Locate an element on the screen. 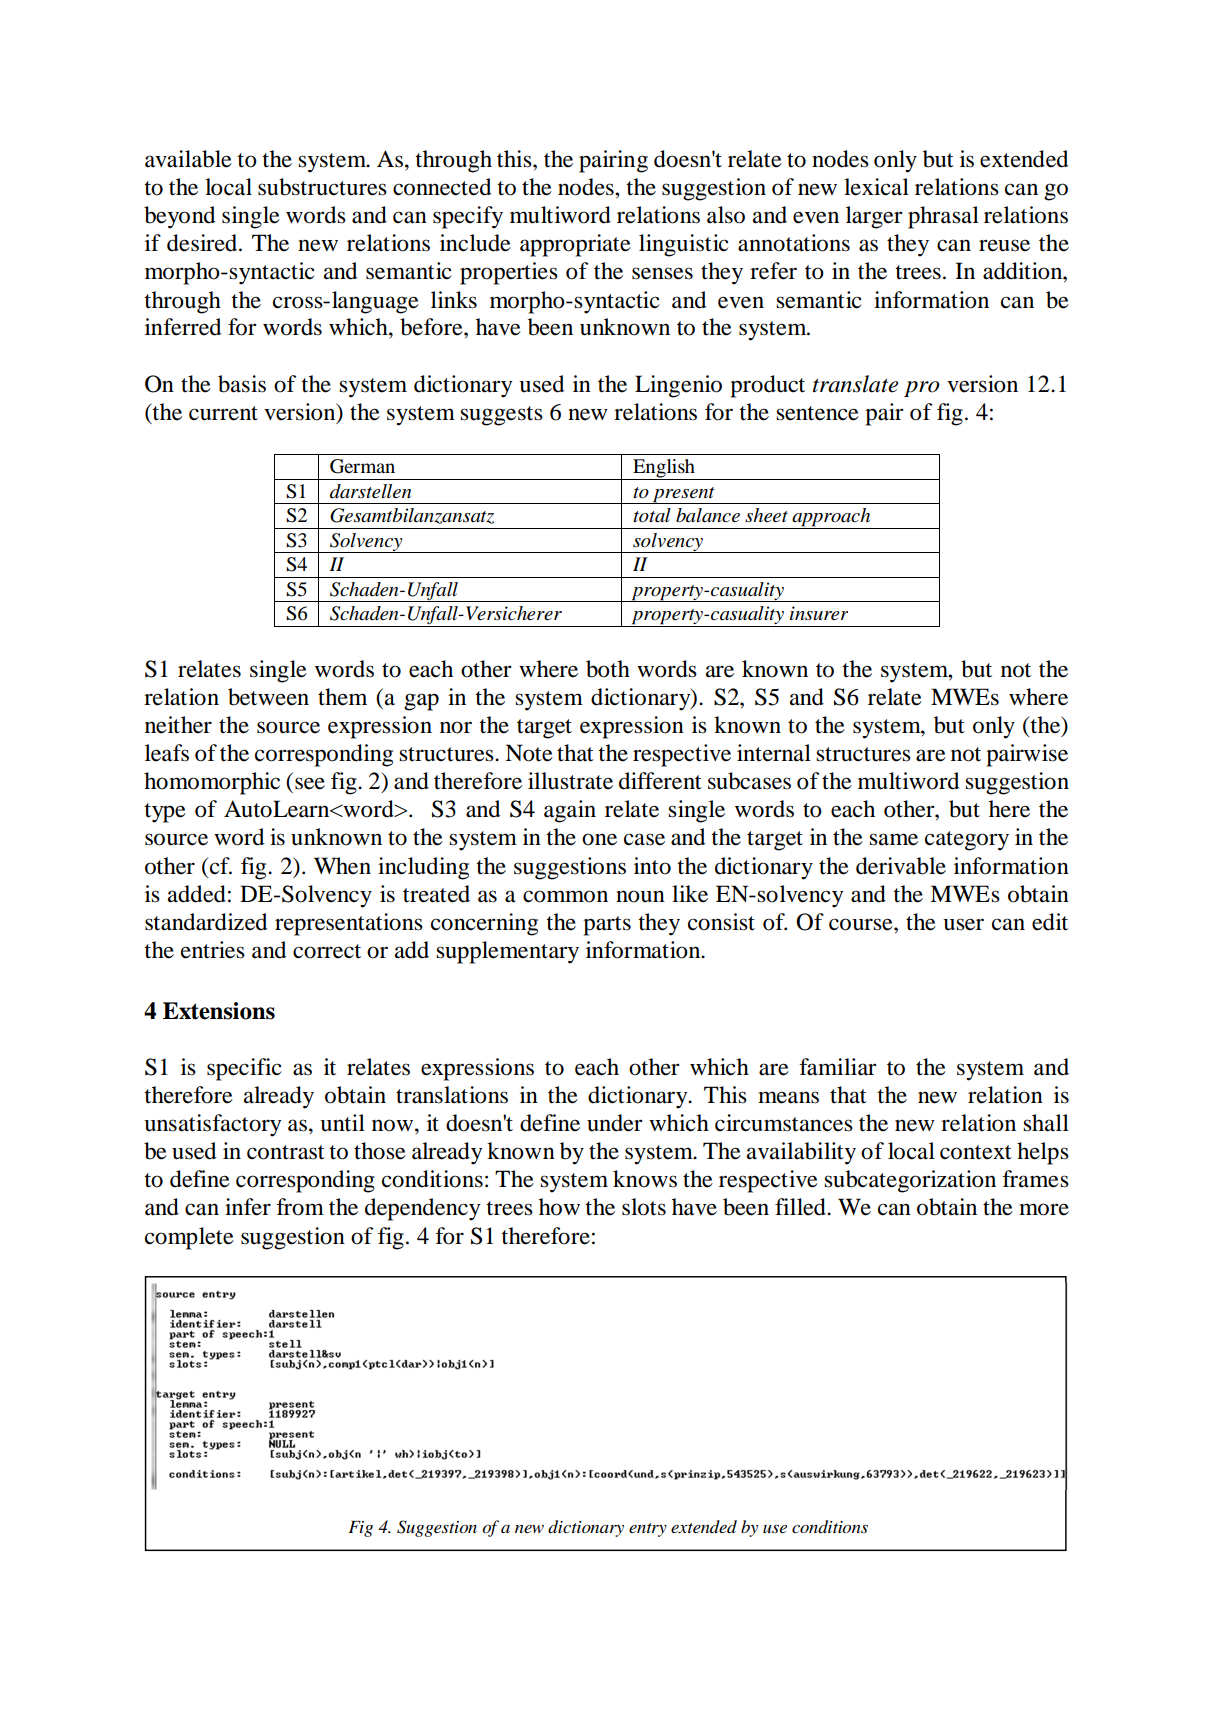 The width and height of the screenshot is (1213, 1717). under is located at coordinates (615, 1123).
